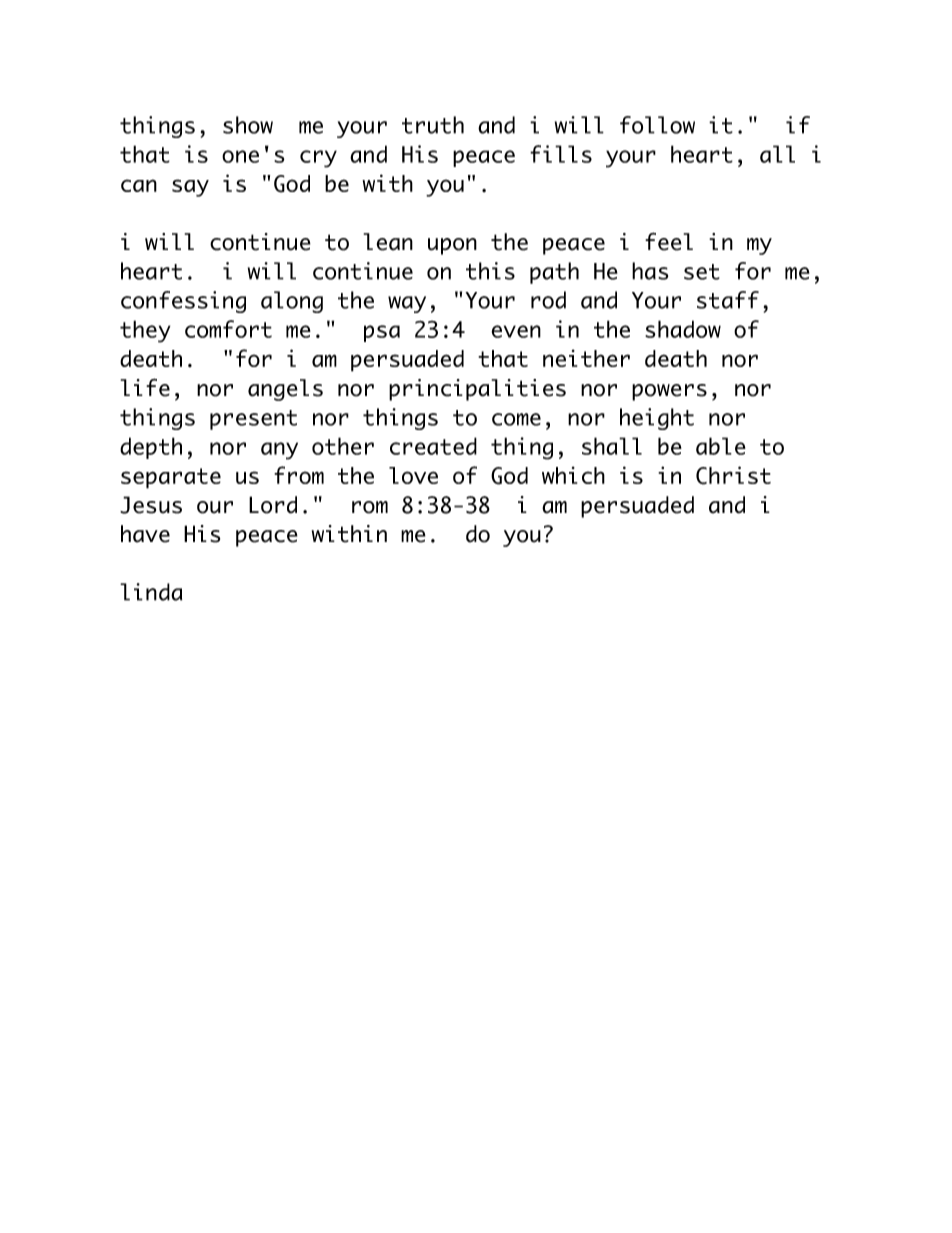  Describe the element at coordinates (733, 475) in the document. I see `Christ` at that location.
